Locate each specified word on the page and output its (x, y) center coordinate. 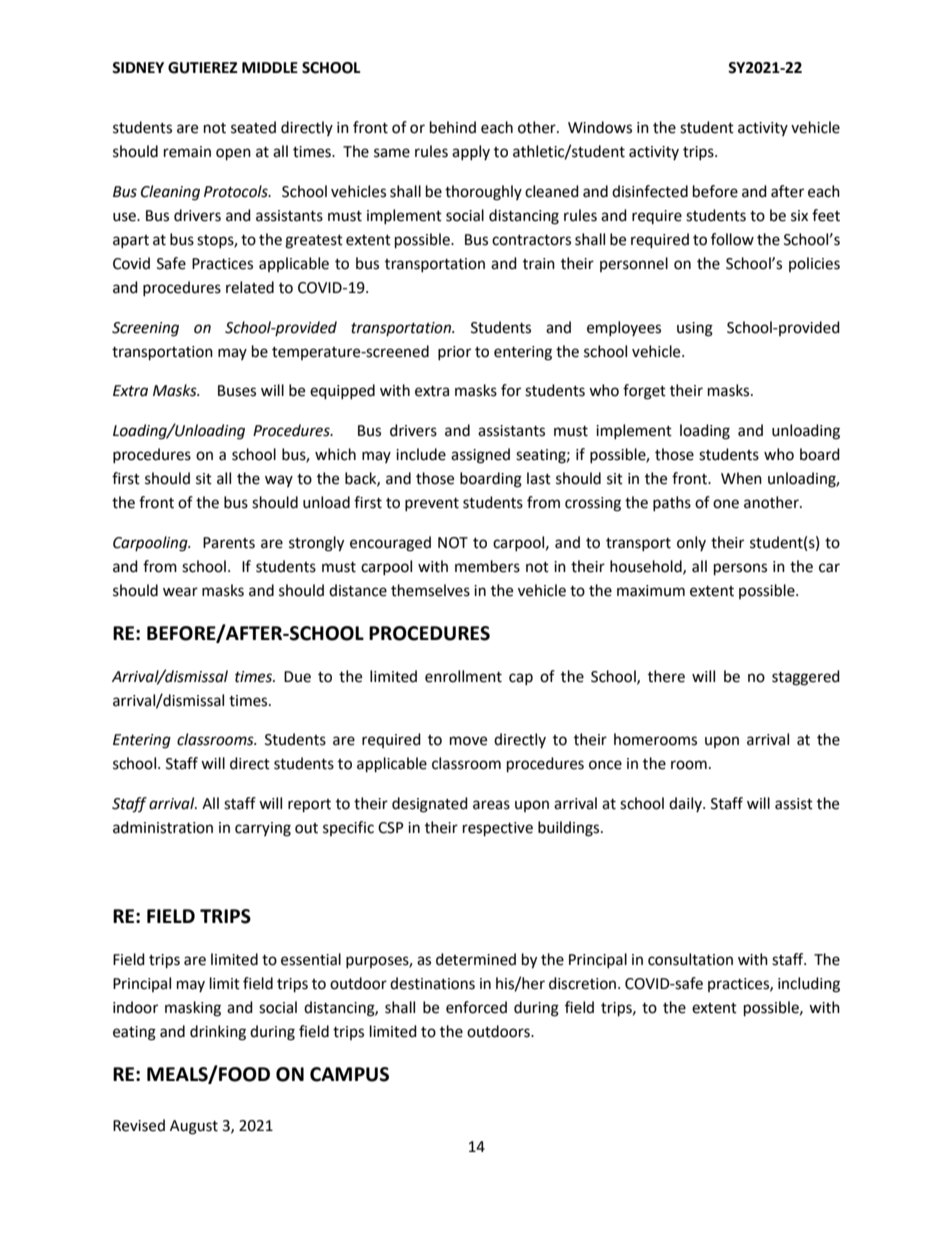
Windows (600, 127)
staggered (806, 678)
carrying (263, 829)
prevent (432, 504)
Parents (229, 543)
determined (476, 959)
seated (253, 127)
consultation (690, 959)
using (695, 329)
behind (453, 127)
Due (297, 677)
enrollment (463, 676)
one (726, 504)
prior (454, 353)
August (194, 1127)
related (250, 287)
